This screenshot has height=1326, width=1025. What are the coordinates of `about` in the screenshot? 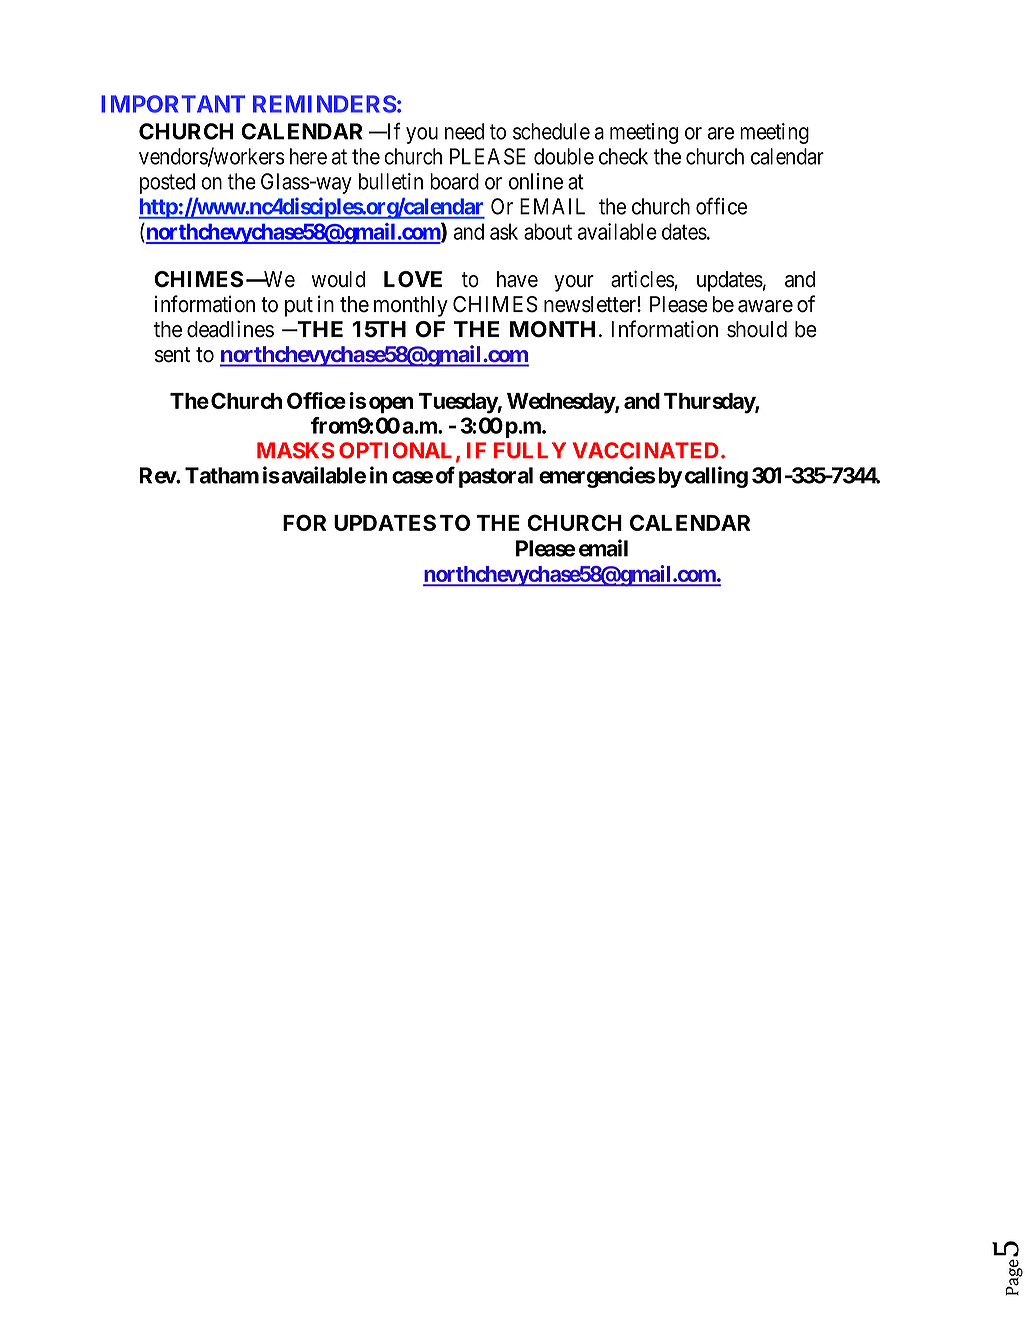 It's located at (548, 231).
